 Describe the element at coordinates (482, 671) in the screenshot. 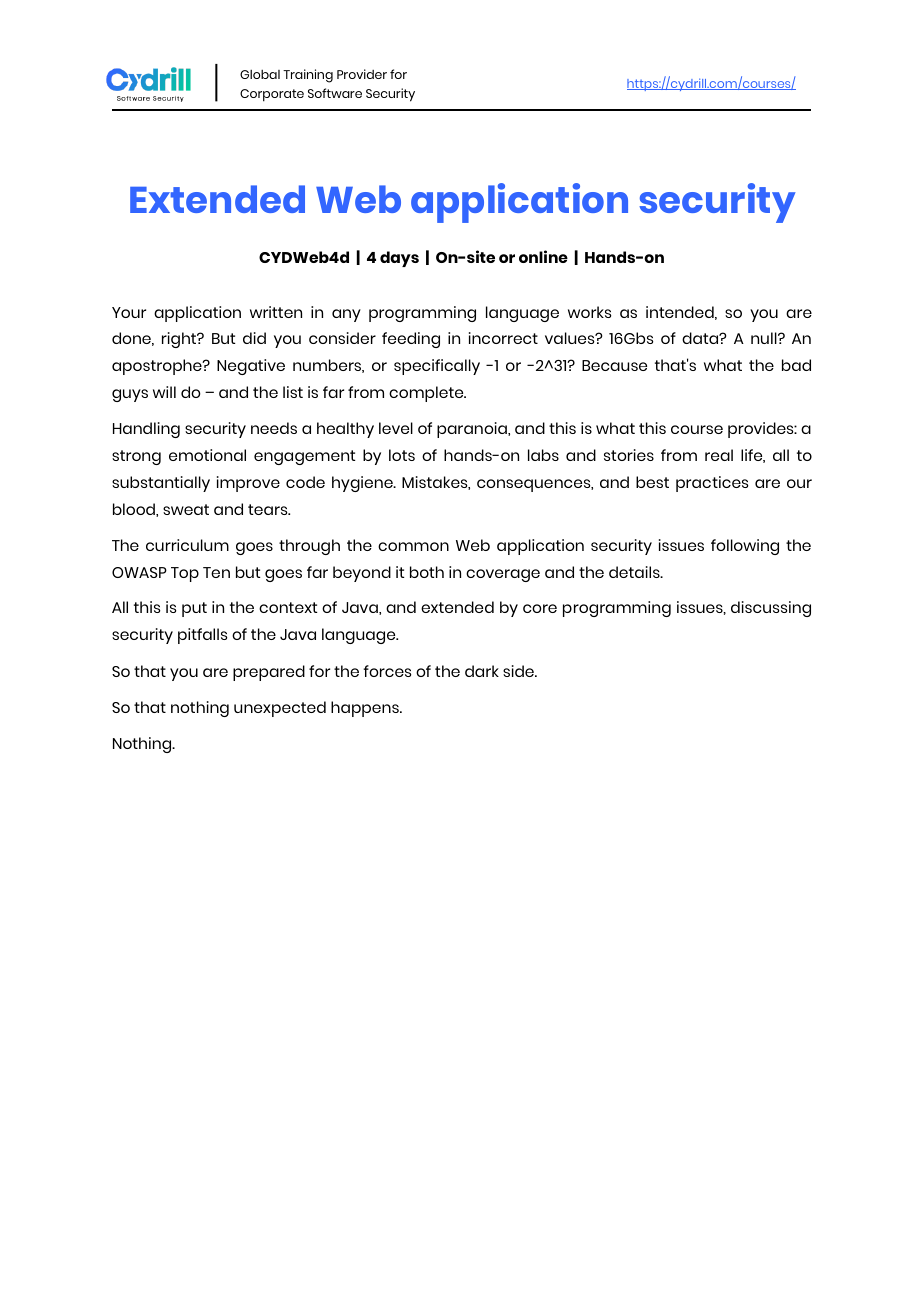

I see `dark` at that location.
